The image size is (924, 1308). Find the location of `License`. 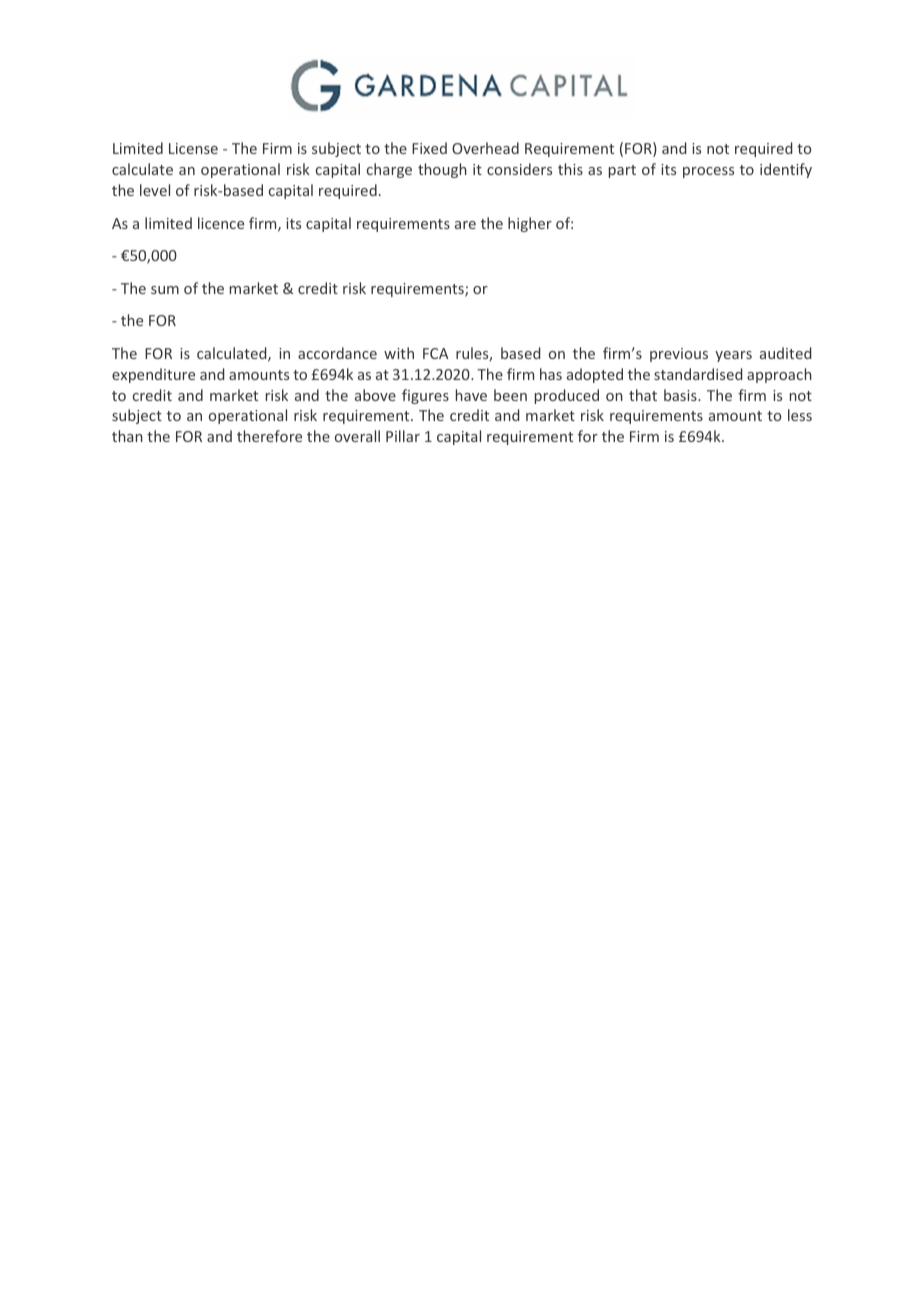

License is located at coordinates (193, 148).
